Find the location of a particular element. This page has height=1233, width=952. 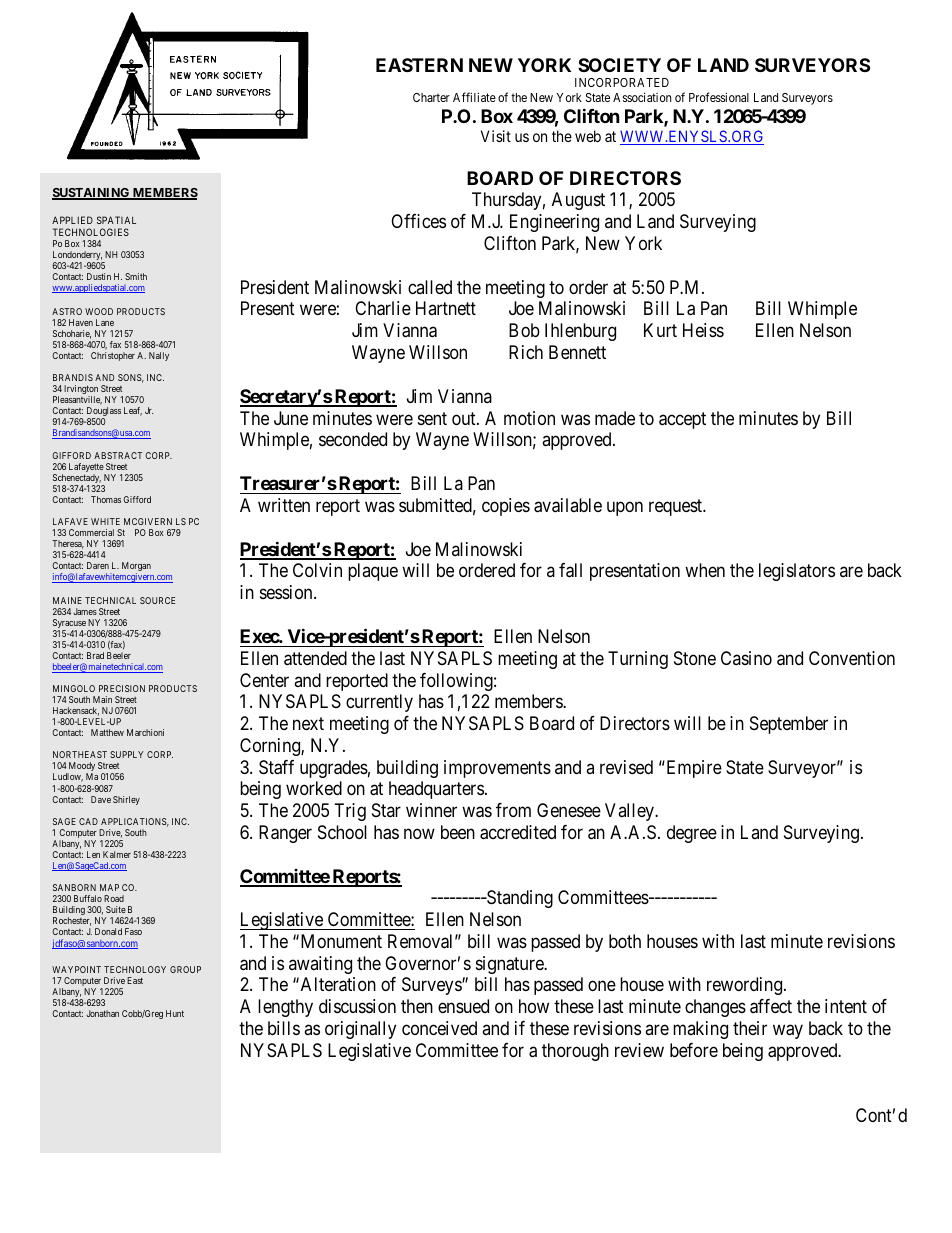

SUSTAINING is located at coordinates (92, 194).
